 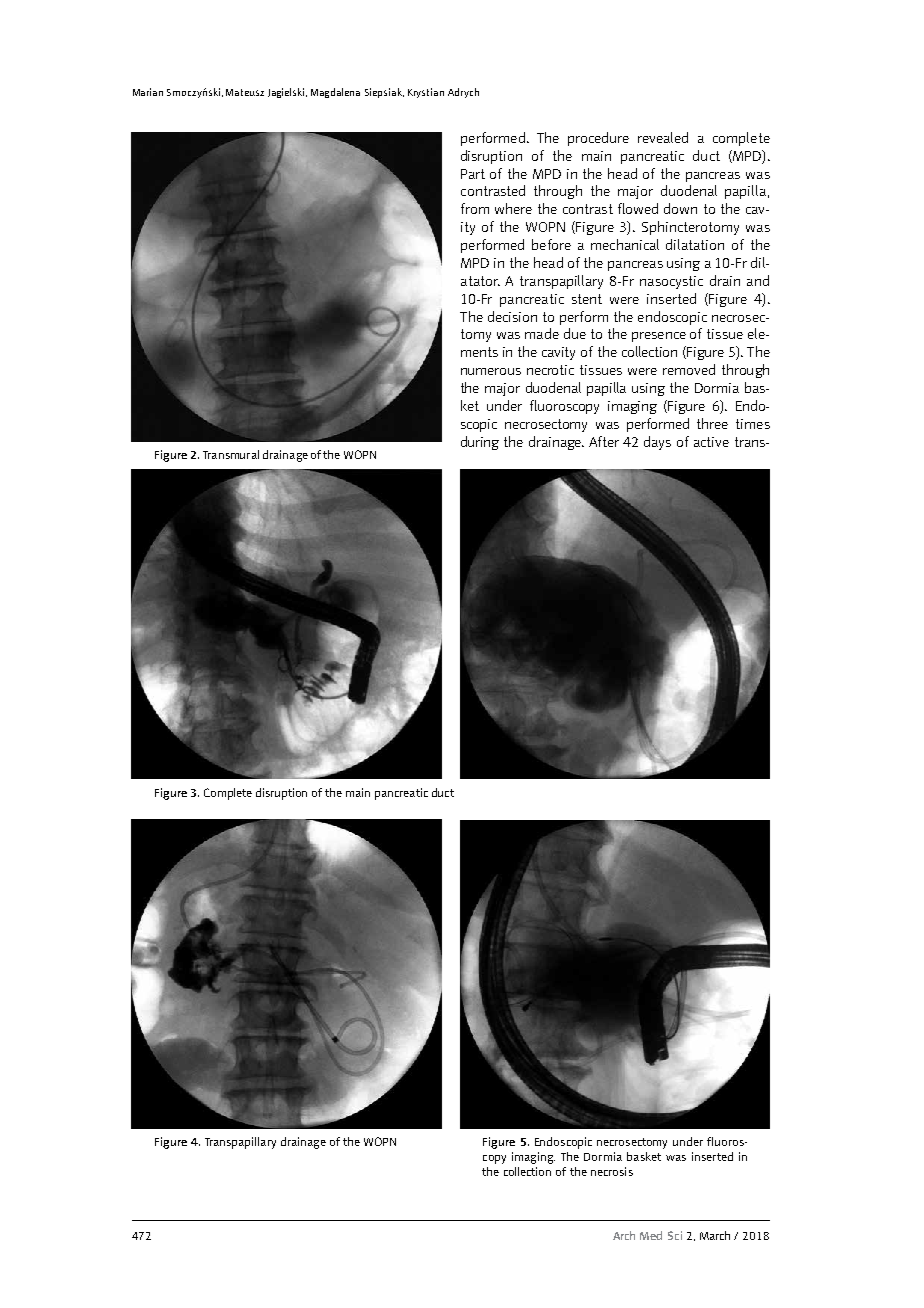 I want to click on After, so click(x=604, y=441).
